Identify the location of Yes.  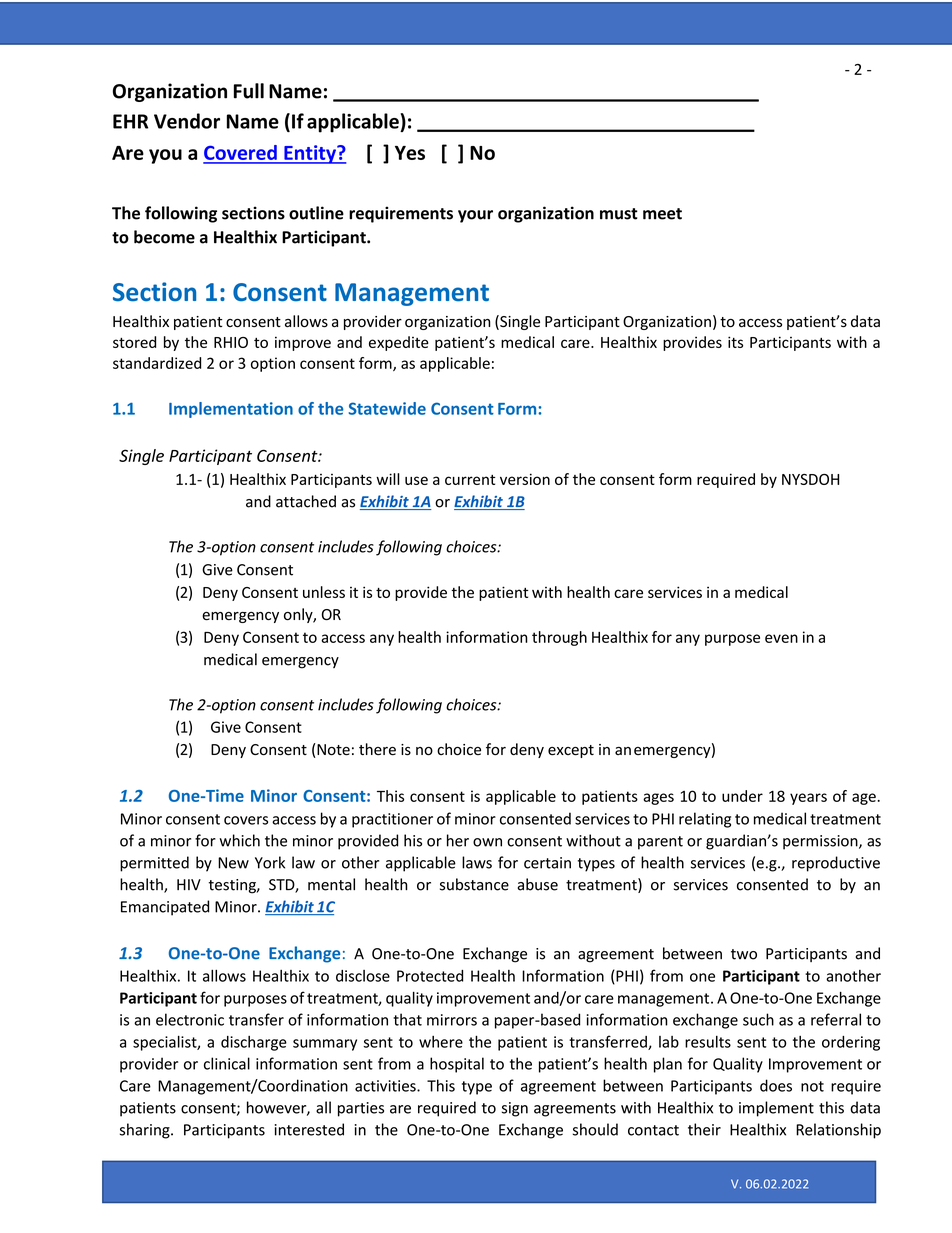
(410, 153).
